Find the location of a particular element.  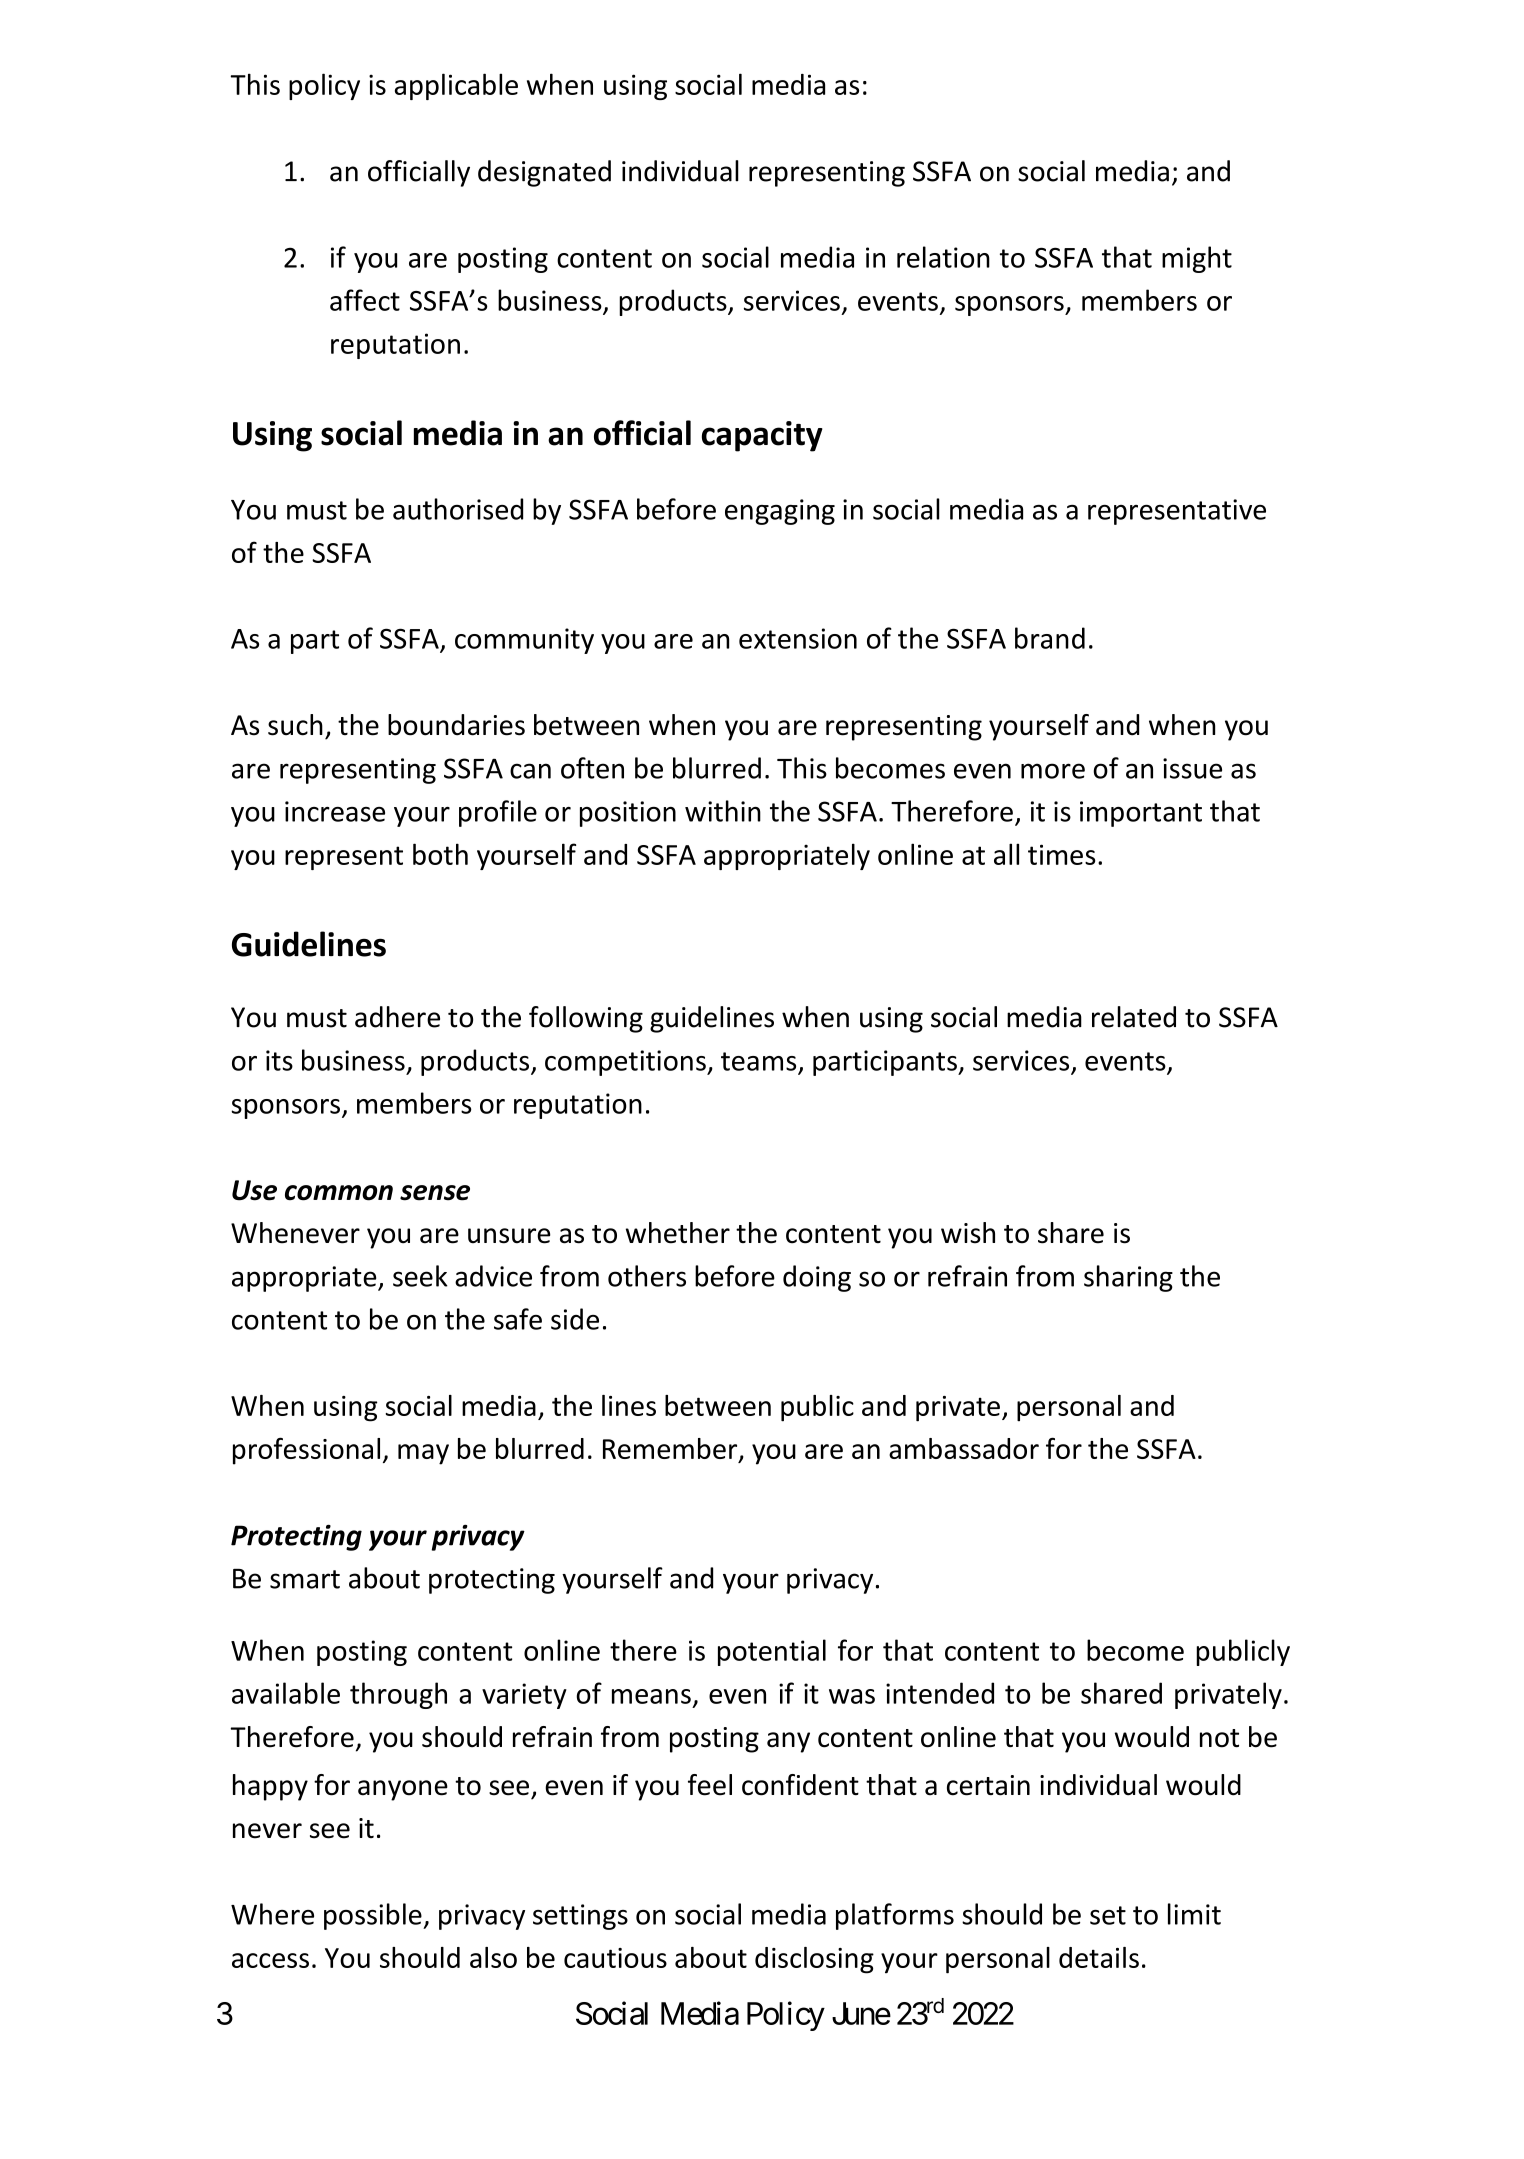

teams is located at coordinates (758, 1061).
